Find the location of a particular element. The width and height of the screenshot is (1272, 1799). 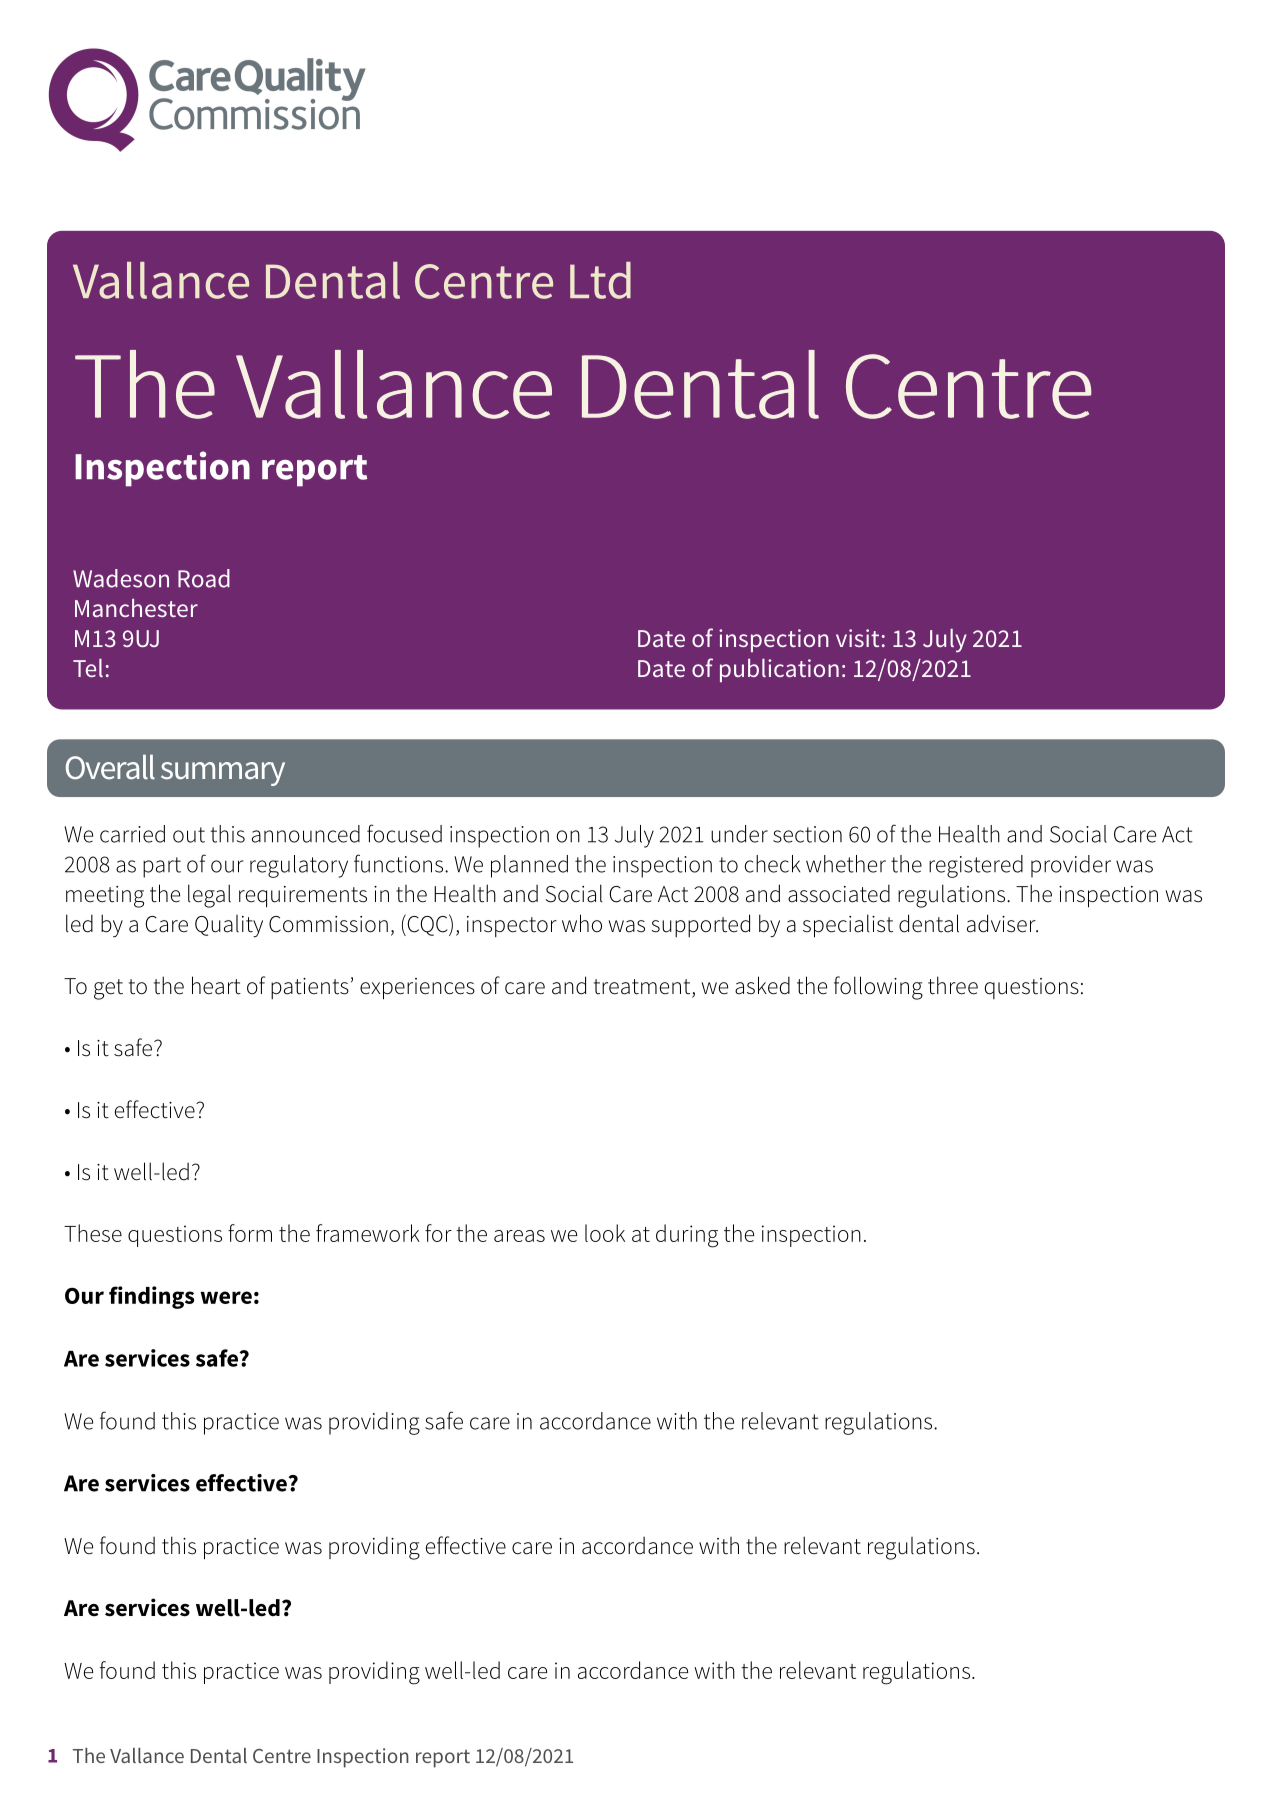

Quality is located at coordinates (229, 926).
